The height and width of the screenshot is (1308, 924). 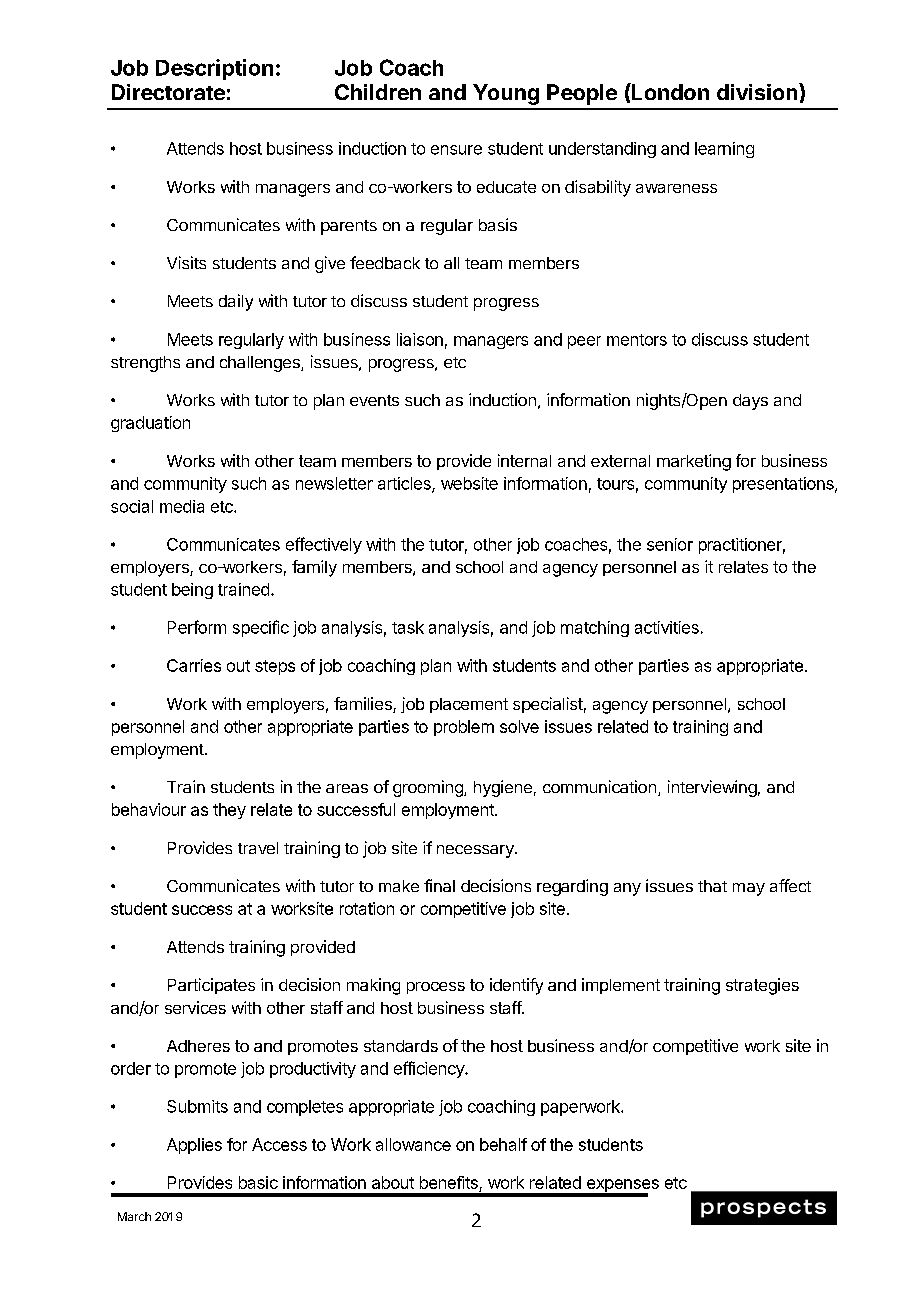 I want to click on Description, so click(x=214, y=69).
